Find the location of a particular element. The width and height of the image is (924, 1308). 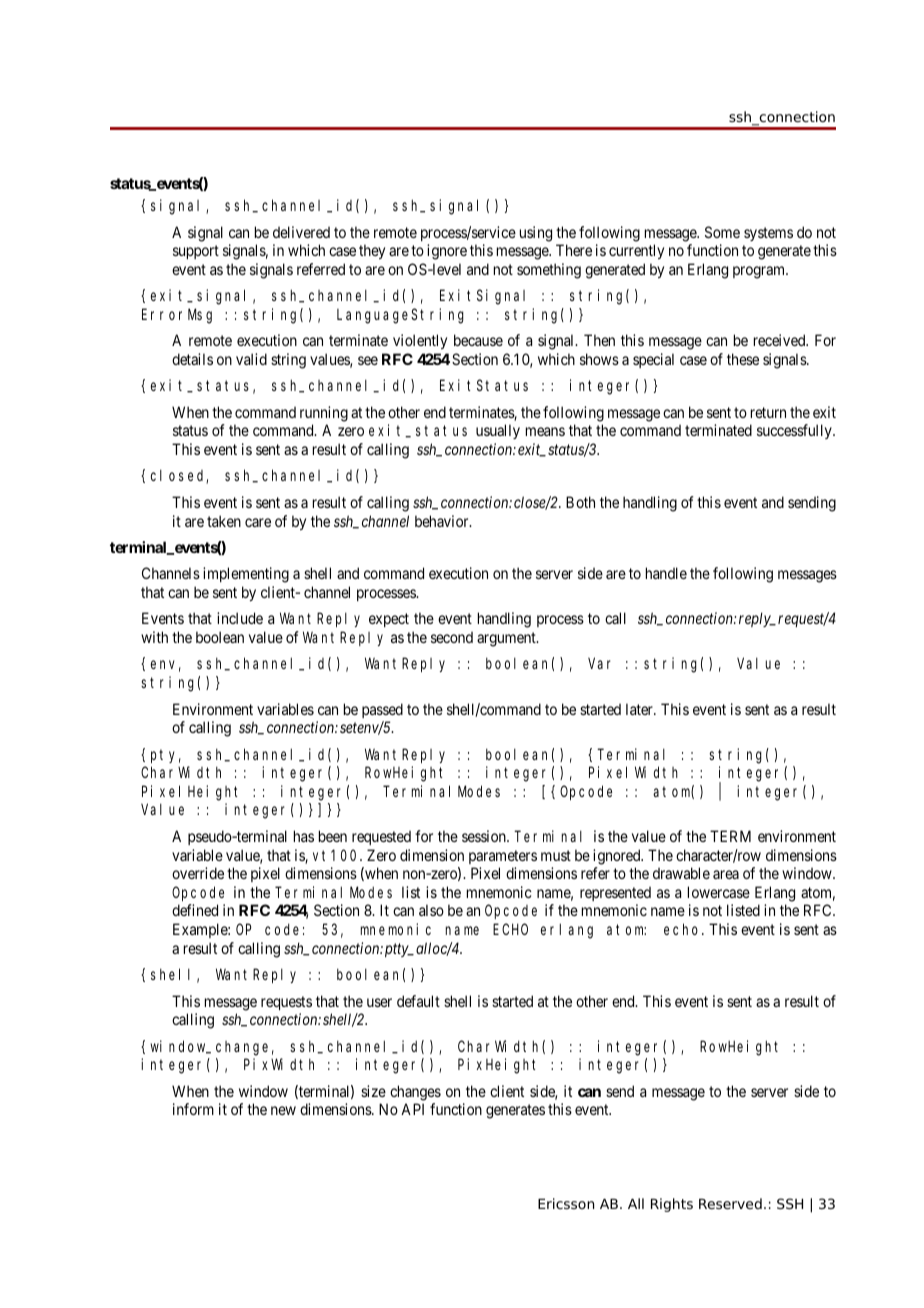

drawable is located at coordinates (681, 873).
